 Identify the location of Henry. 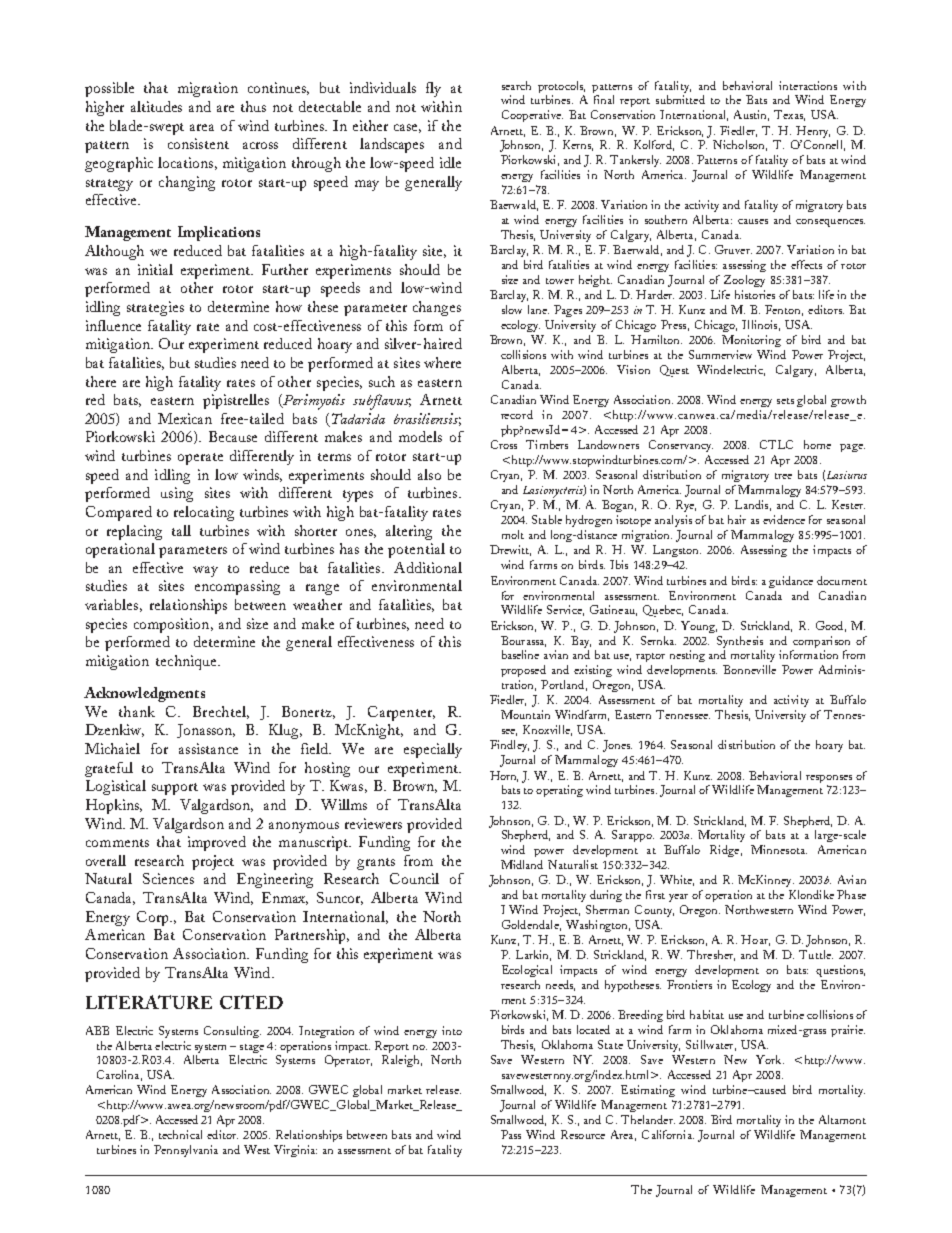
(813, 132).
